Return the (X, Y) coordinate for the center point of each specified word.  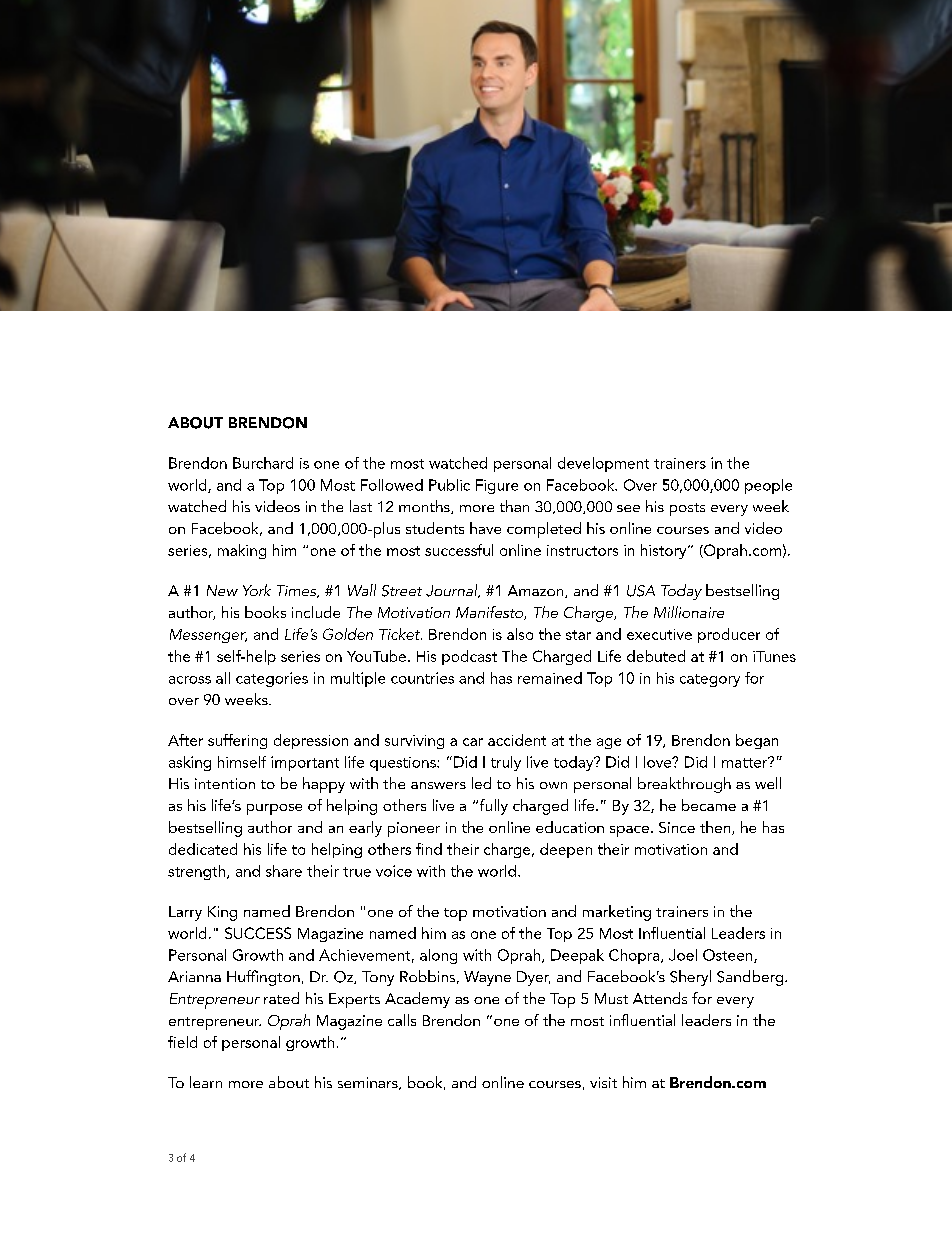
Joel (683, 955)
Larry (185, 913)
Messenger (208, 636)
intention (225, 783)
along (438, 956)
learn (206, 1082)
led (481, 783)
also (520, 634)
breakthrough (684, 785)
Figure (497, 486)
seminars (369, 1083)
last (361, 506)
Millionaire (689, 612)
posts (687, 509)
